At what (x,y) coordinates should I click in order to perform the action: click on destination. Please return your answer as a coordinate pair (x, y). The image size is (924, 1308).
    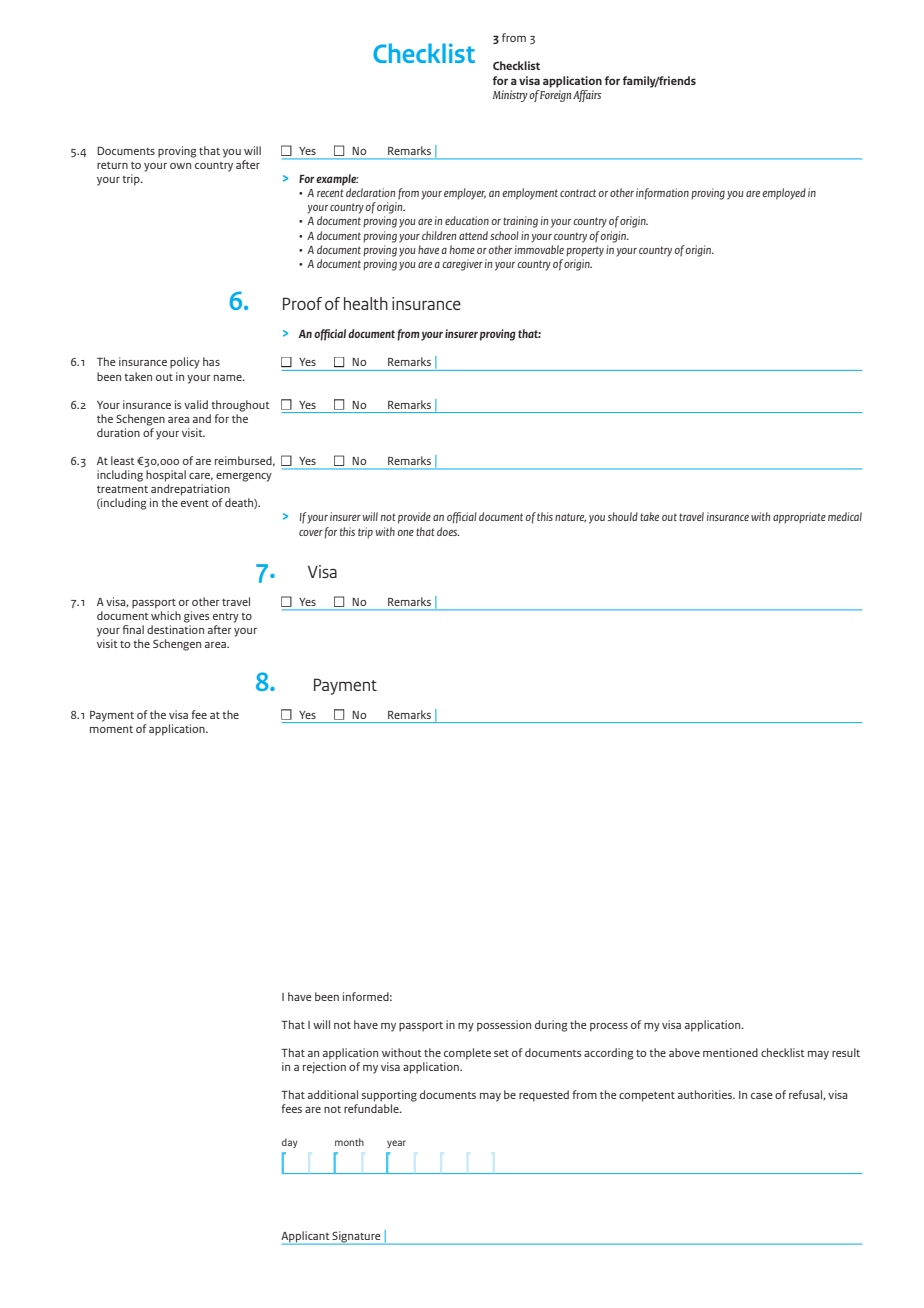
    Looking at the image, I should click on (175, 629).
